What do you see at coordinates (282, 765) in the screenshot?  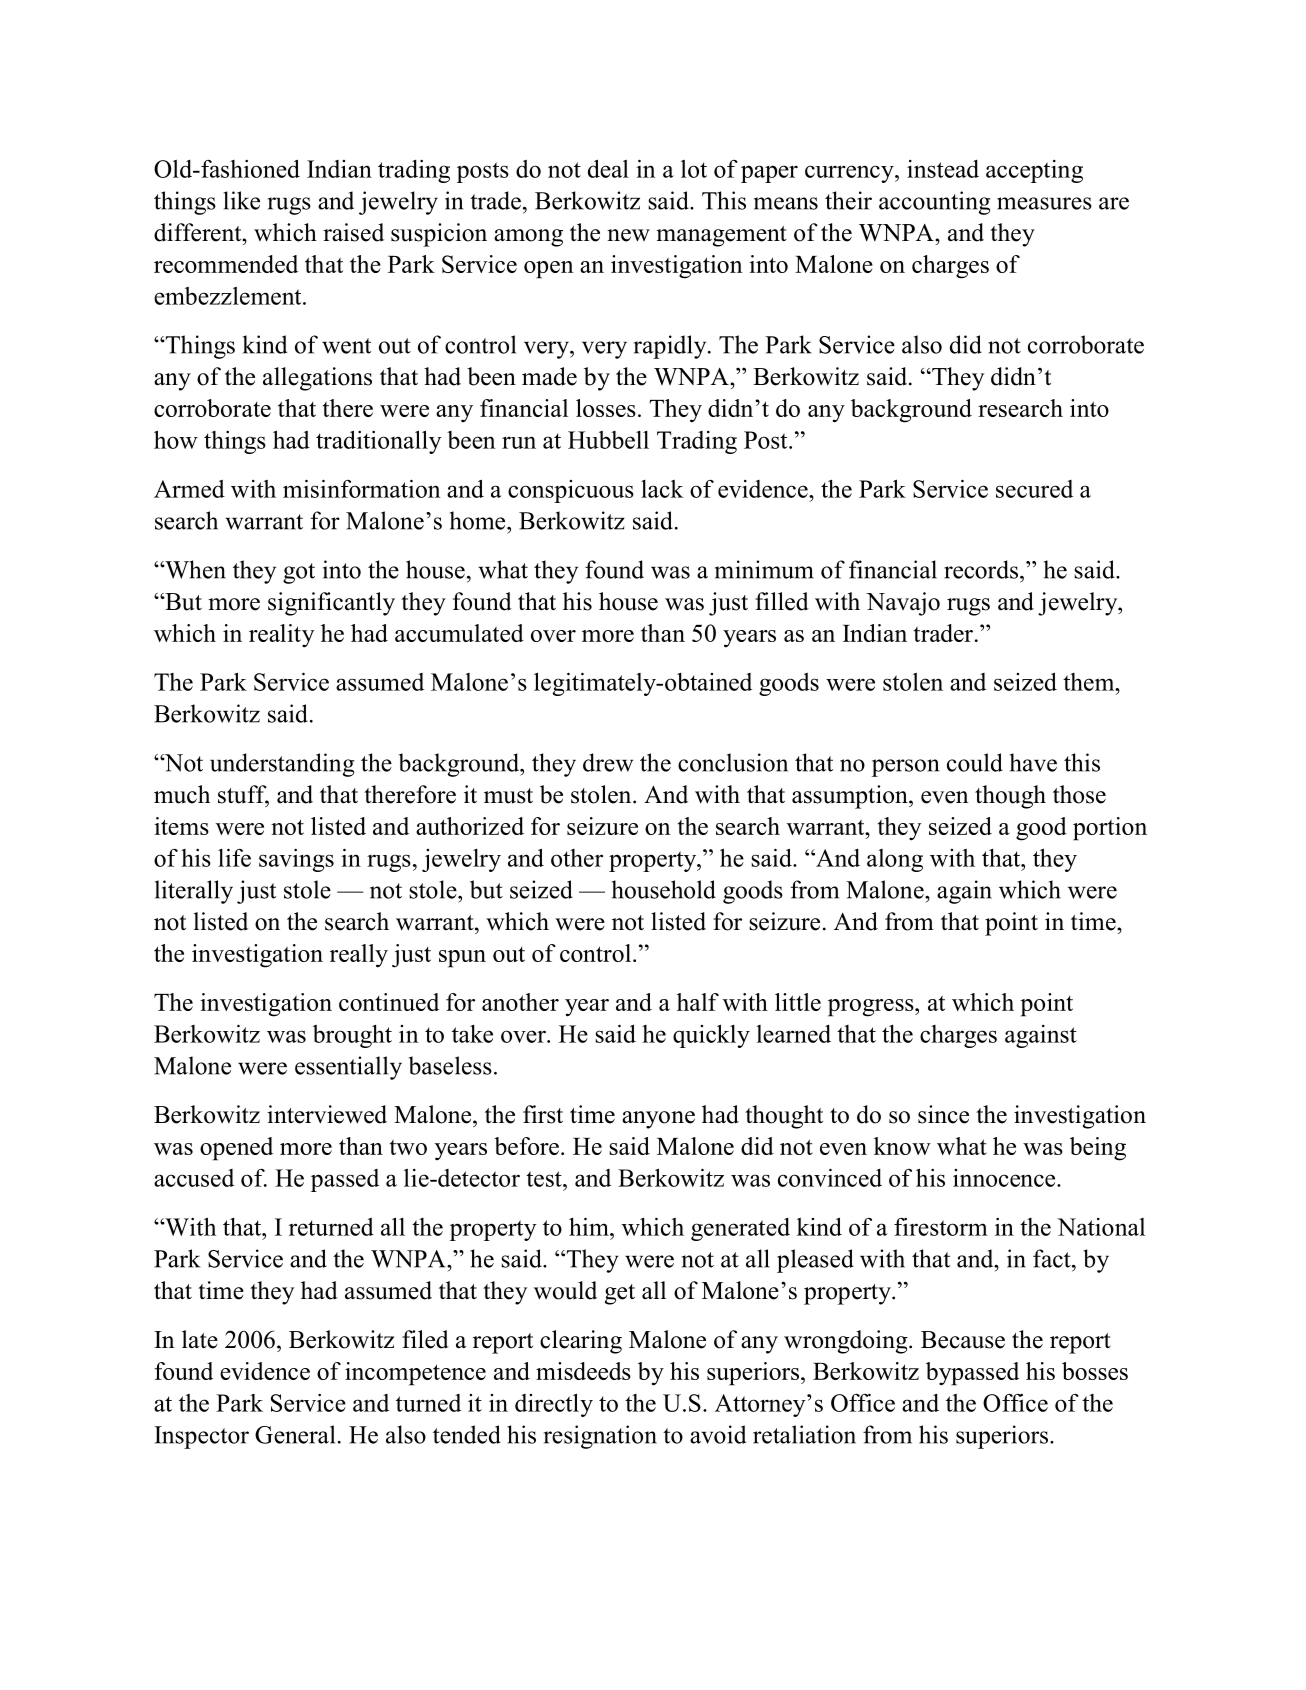 I see `understanding` at bounding box center [282, 765].
